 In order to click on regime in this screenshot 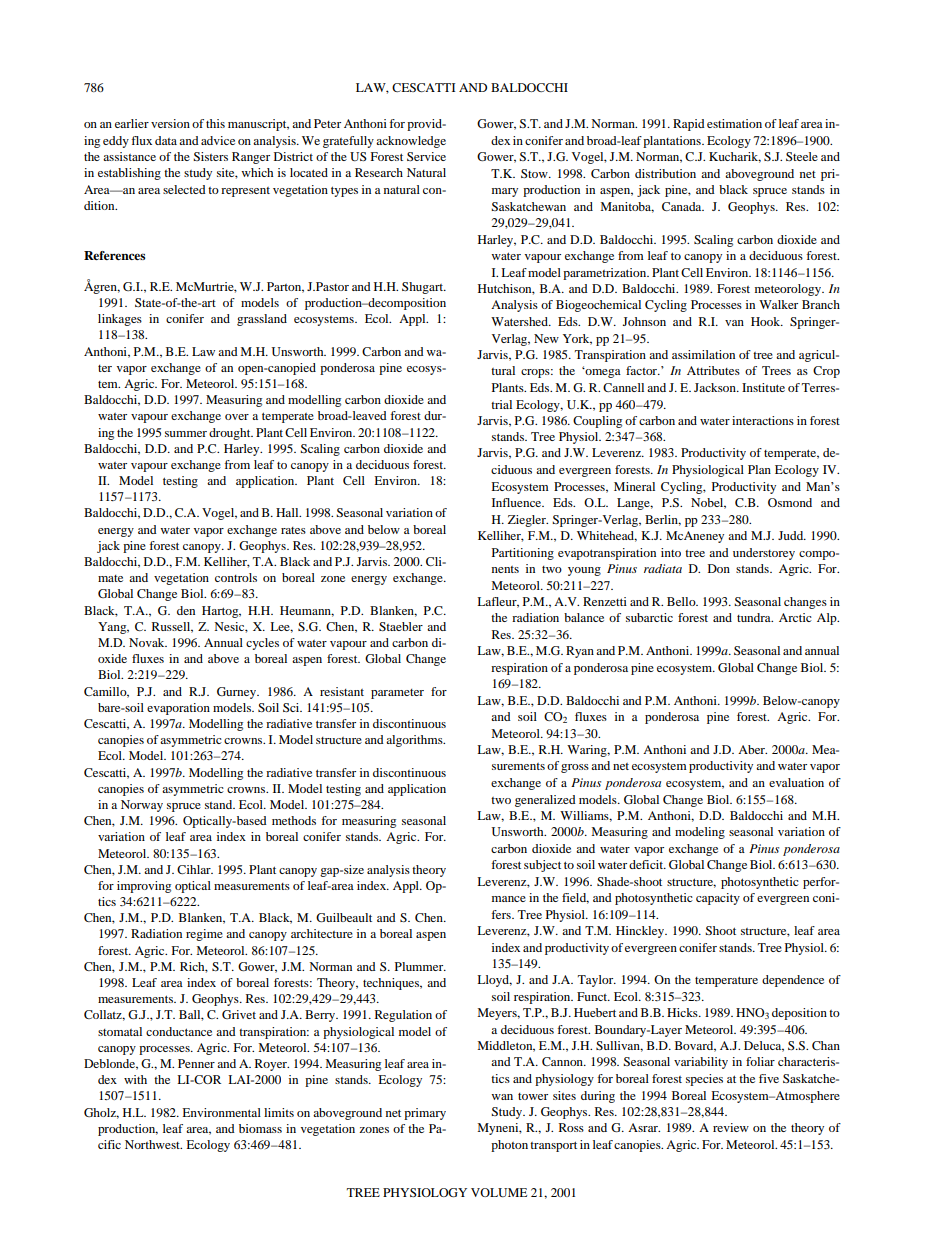, I will do `click(204, 935)`.
